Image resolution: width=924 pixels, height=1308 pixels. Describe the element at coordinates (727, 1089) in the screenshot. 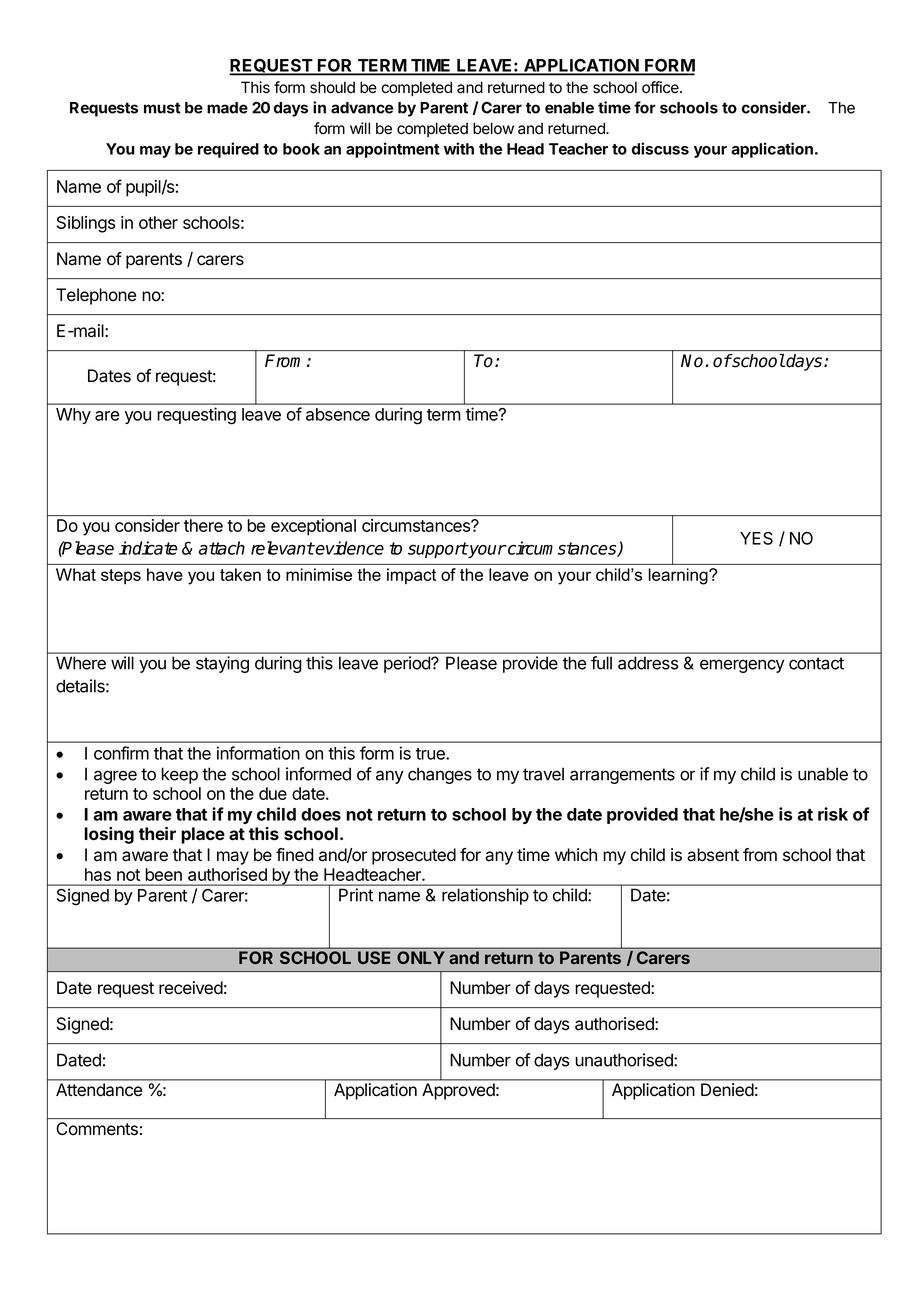

I see `Denied` at that location.
